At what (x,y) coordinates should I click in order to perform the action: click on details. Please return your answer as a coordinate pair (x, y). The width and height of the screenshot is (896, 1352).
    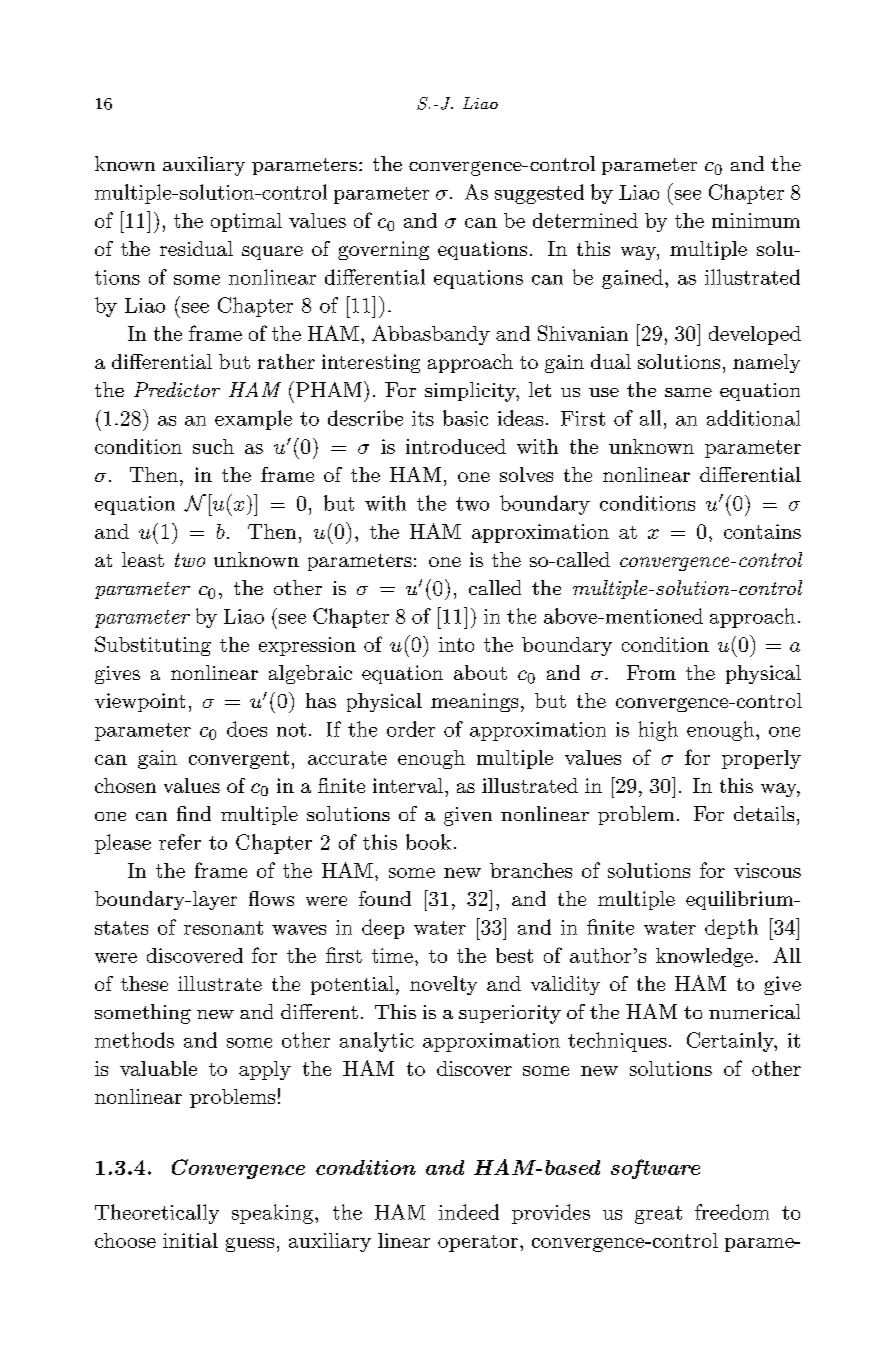
    Looking at the image, I should click on (764, 813).
